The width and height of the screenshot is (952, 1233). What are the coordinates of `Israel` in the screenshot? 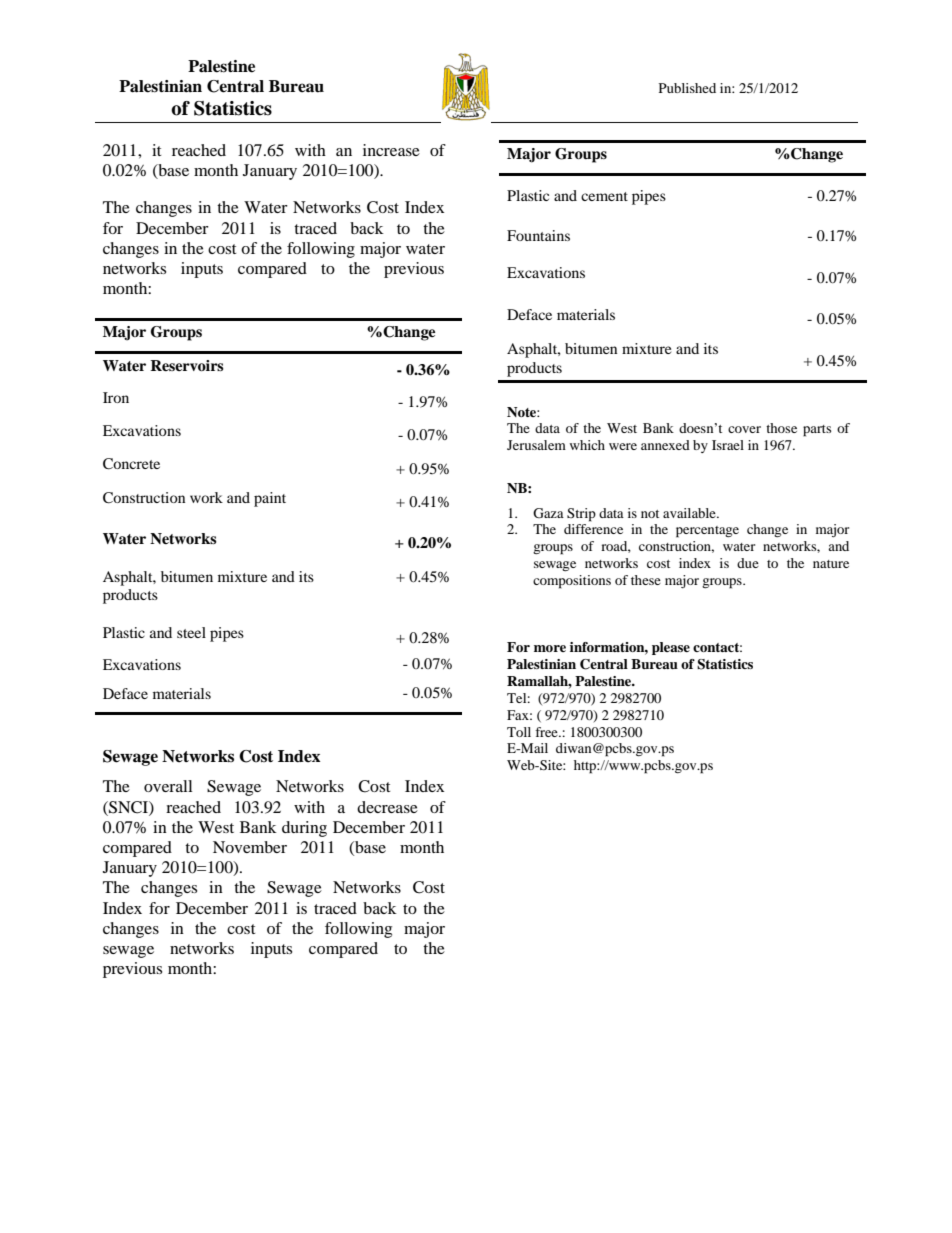 It's located at (728, 445).
